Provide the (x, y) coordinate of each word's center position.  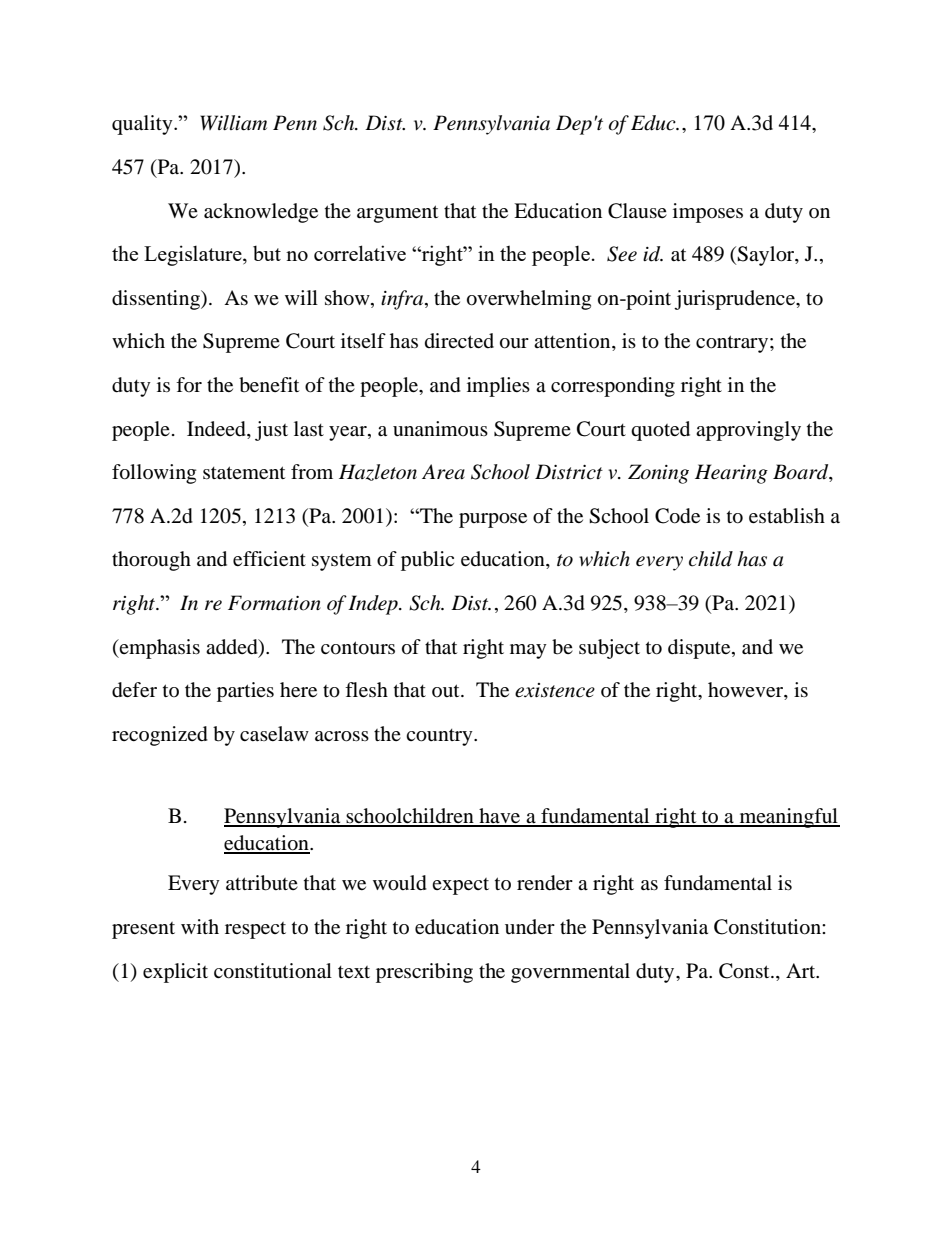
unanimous (440, 428)
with (200, 926)
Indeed (217, 429)
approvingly (748, 431)
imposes (708, 213)
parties (245, 692)
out (447, 690)
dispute (700, 649)
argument (397, 214)
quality (143, 125)
